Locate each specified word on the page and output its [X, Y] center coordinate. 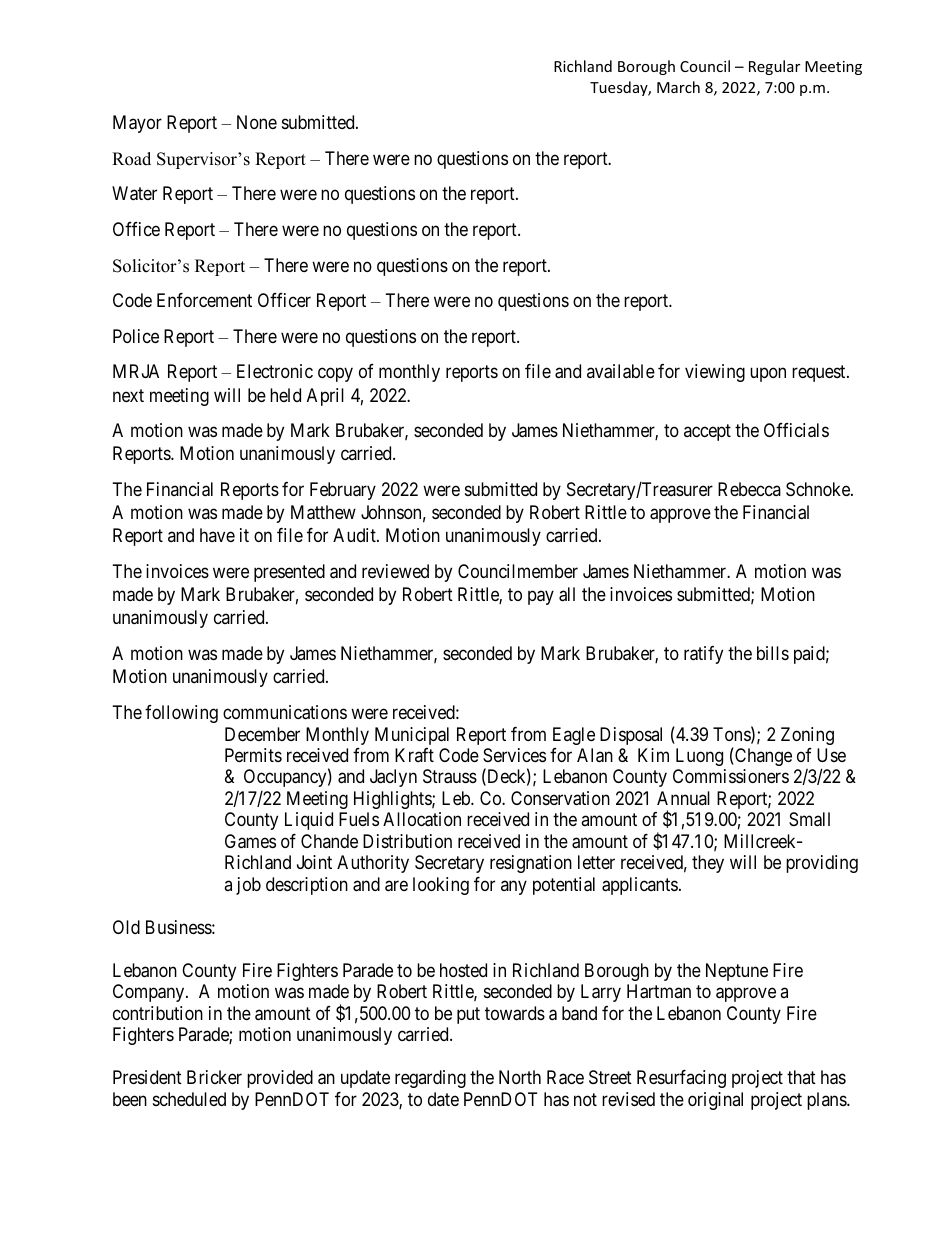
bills [773, 653]
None [257, 122]
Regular [774, 67]
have [217, 535]
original [715, 1101]
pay [541, 598]
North [520, 1077]
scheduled [189, 1099]
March [678, 87]
